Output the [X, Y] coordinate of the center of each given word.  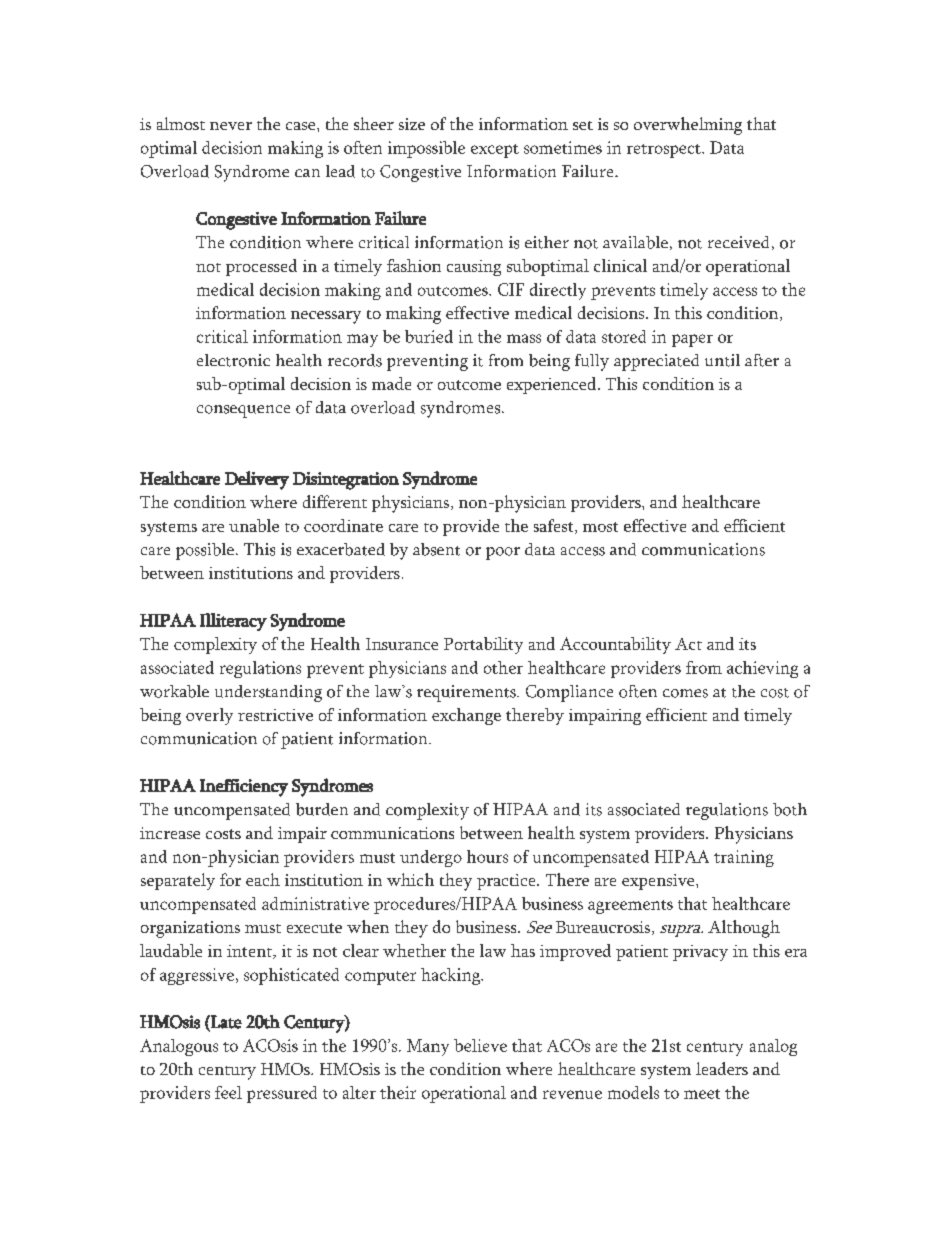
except [495, 151]
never [231, 126]
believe [480, 1045]
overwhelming [688, 126]
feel [228, 1092]
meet [702, 1094]
